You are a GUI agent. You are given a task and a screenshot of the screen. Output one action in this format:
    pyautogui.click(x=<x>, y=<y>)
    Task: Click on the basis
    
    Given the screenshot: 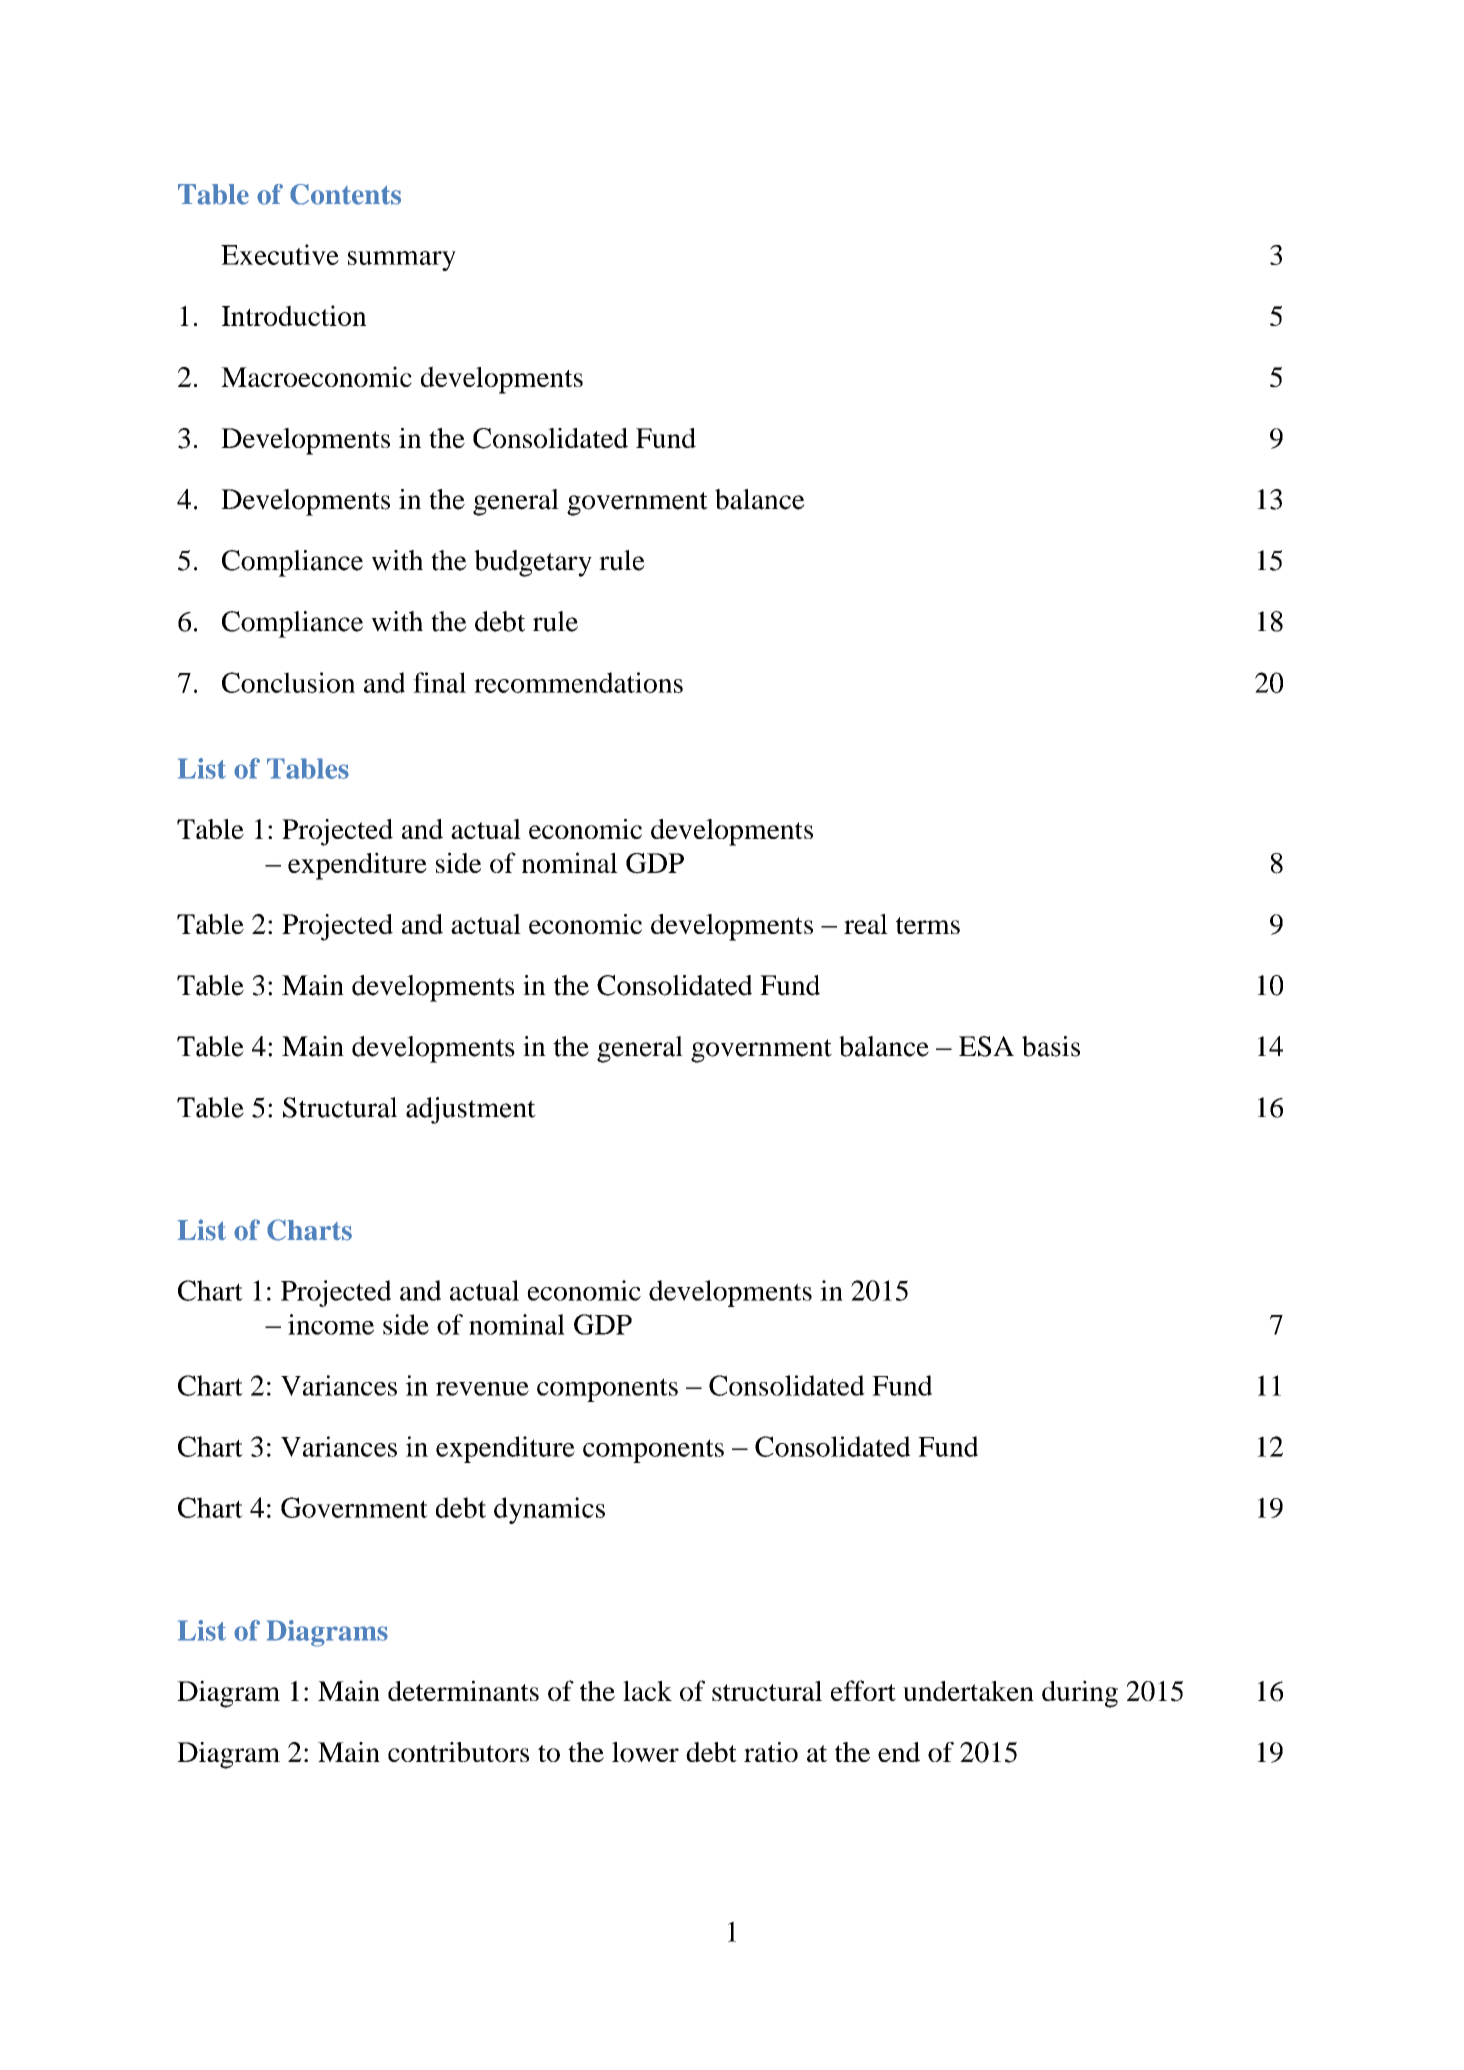 What is the action you would take?
    pyautogui.click(x=1051, y=1046)
